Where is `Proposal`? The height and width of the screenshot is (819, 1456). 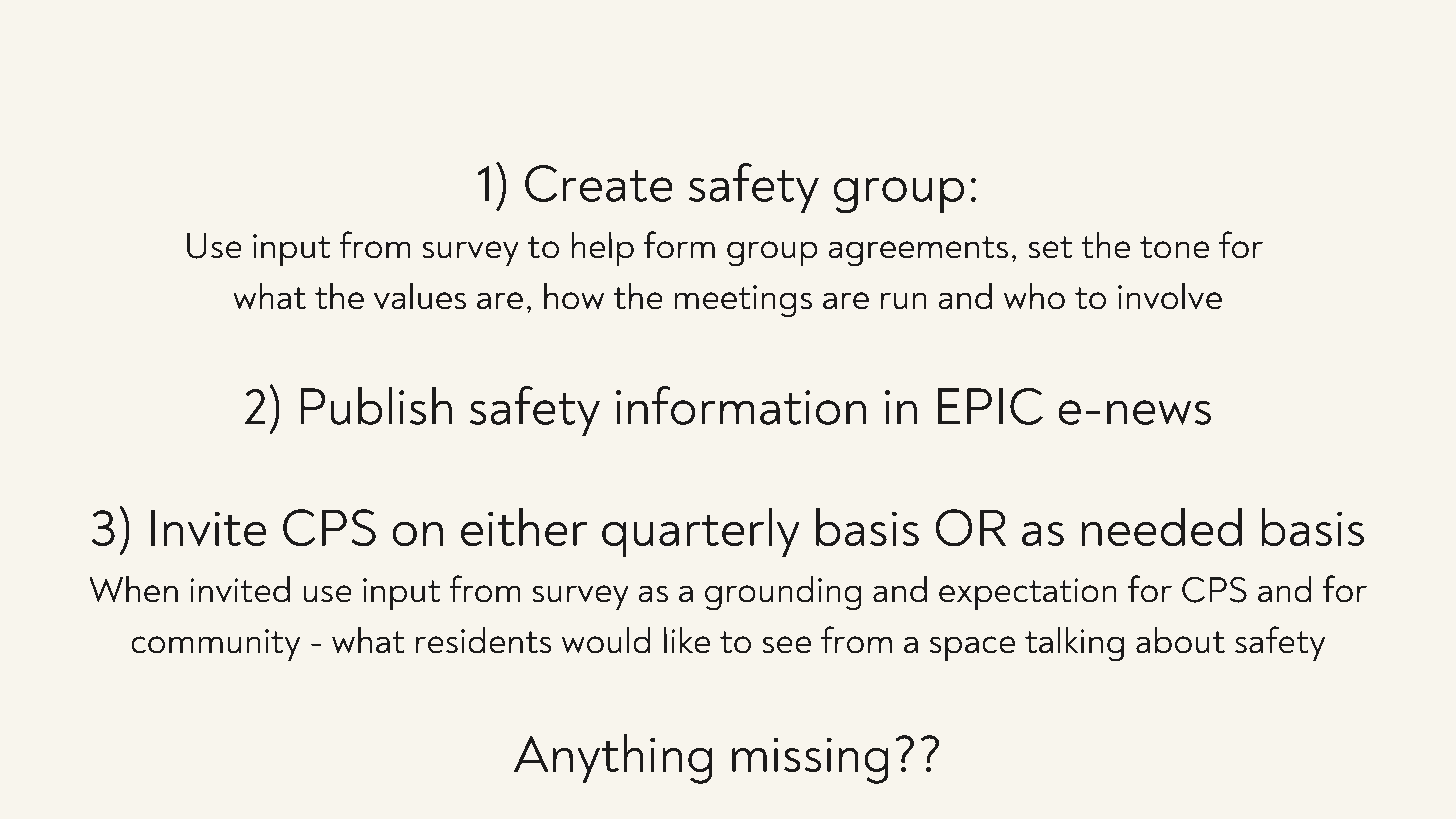 Proposal is located at coordinates (442, 63).
